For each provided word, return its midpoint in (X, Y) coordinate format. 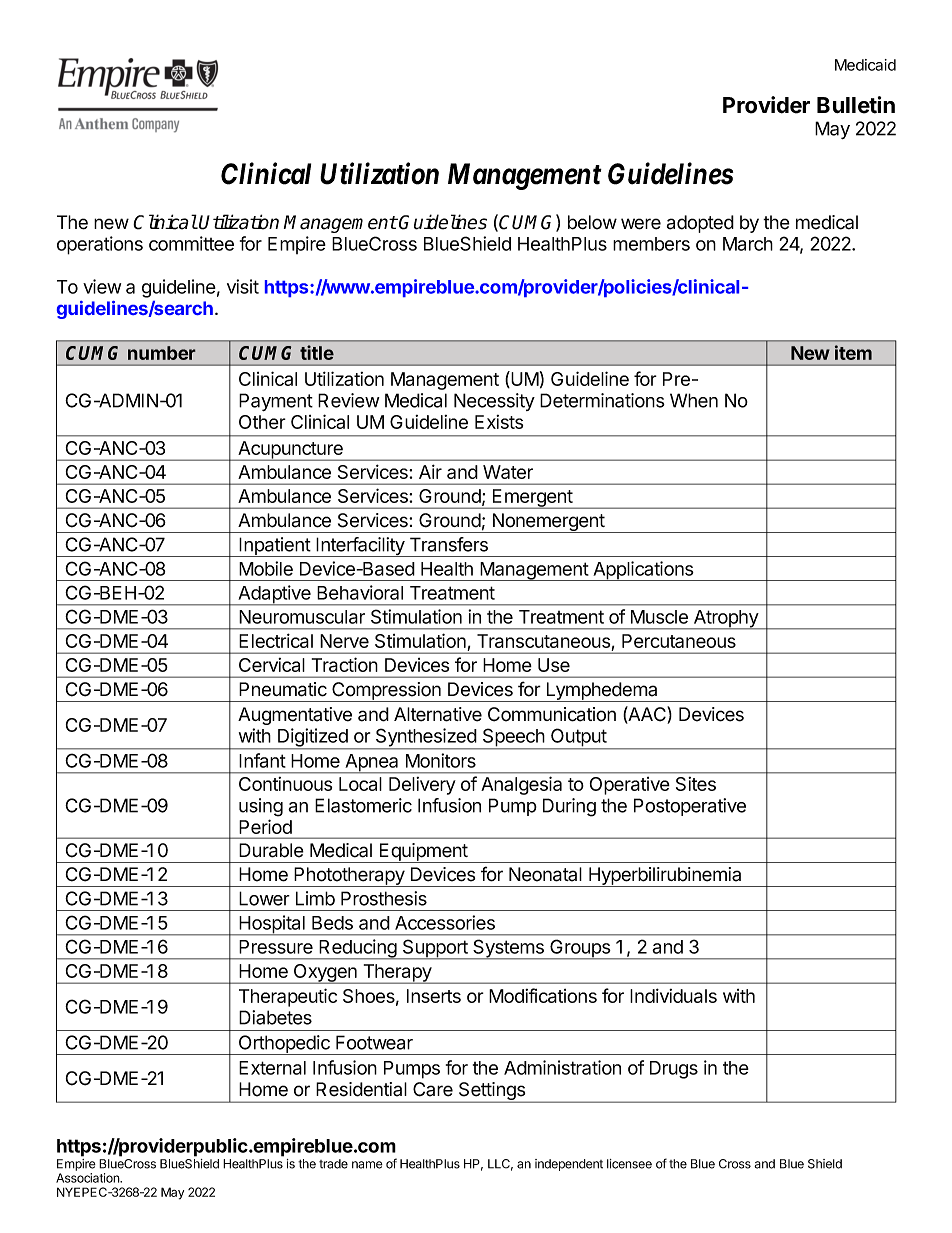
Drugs (674, 1070)
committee (191, 243)
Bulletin (856, 105)
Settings (492, 1092)
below (592, 222)
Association (89, 1178)
